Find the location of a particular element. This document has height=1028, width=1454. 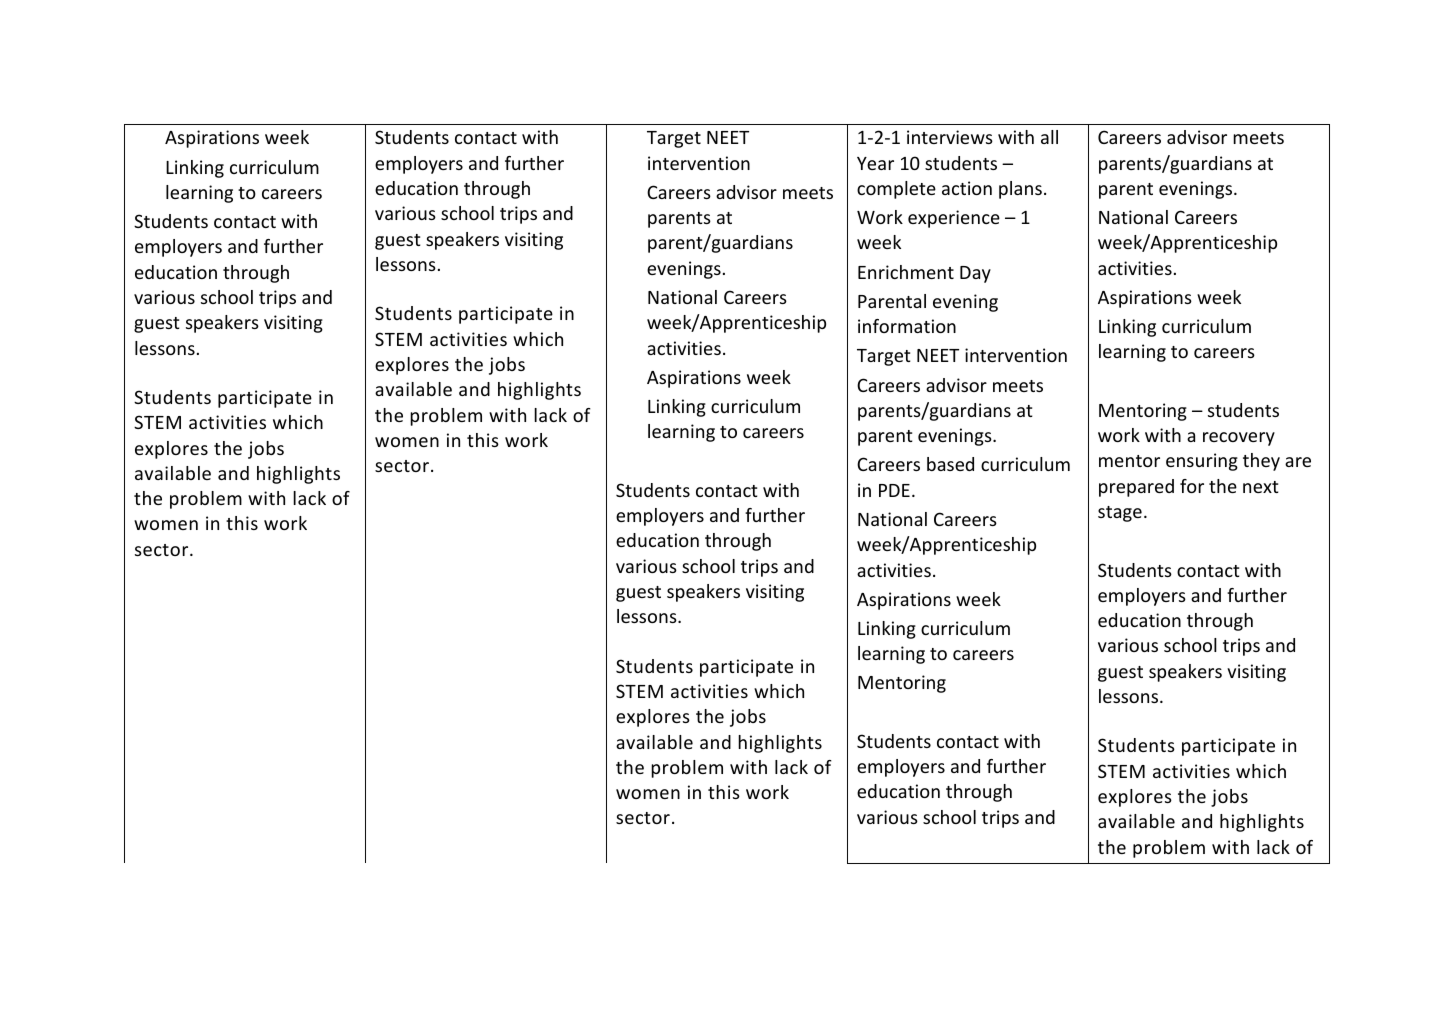

interviews is located at coordinates (950, 137).
